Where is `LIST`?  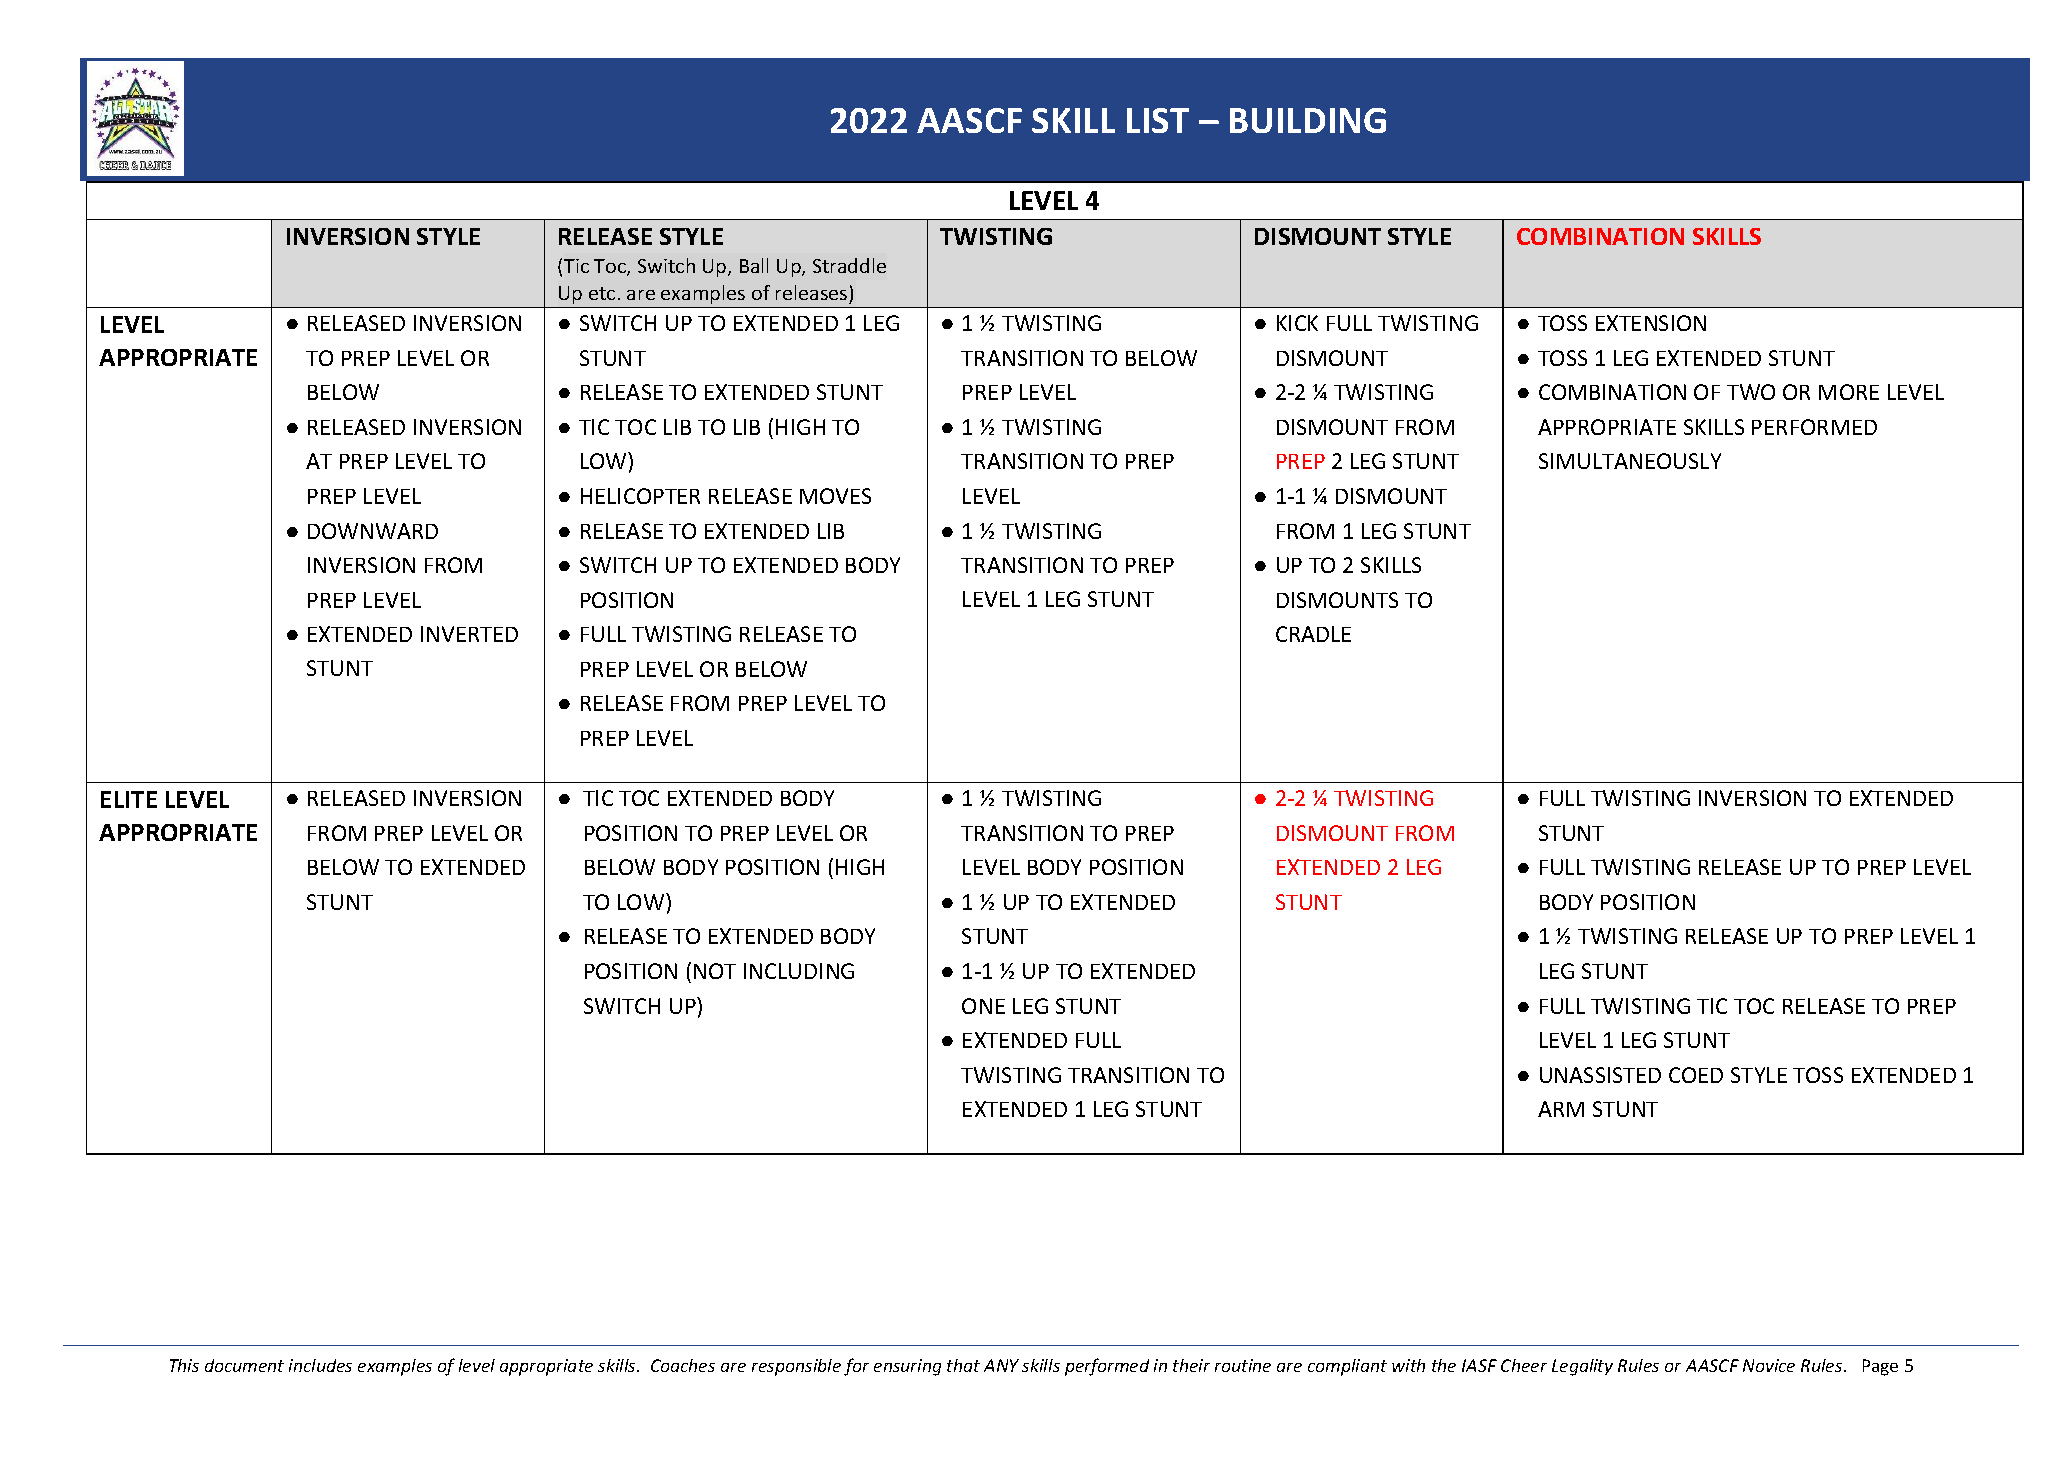
LIST is located at coordinates (1158, 120).
